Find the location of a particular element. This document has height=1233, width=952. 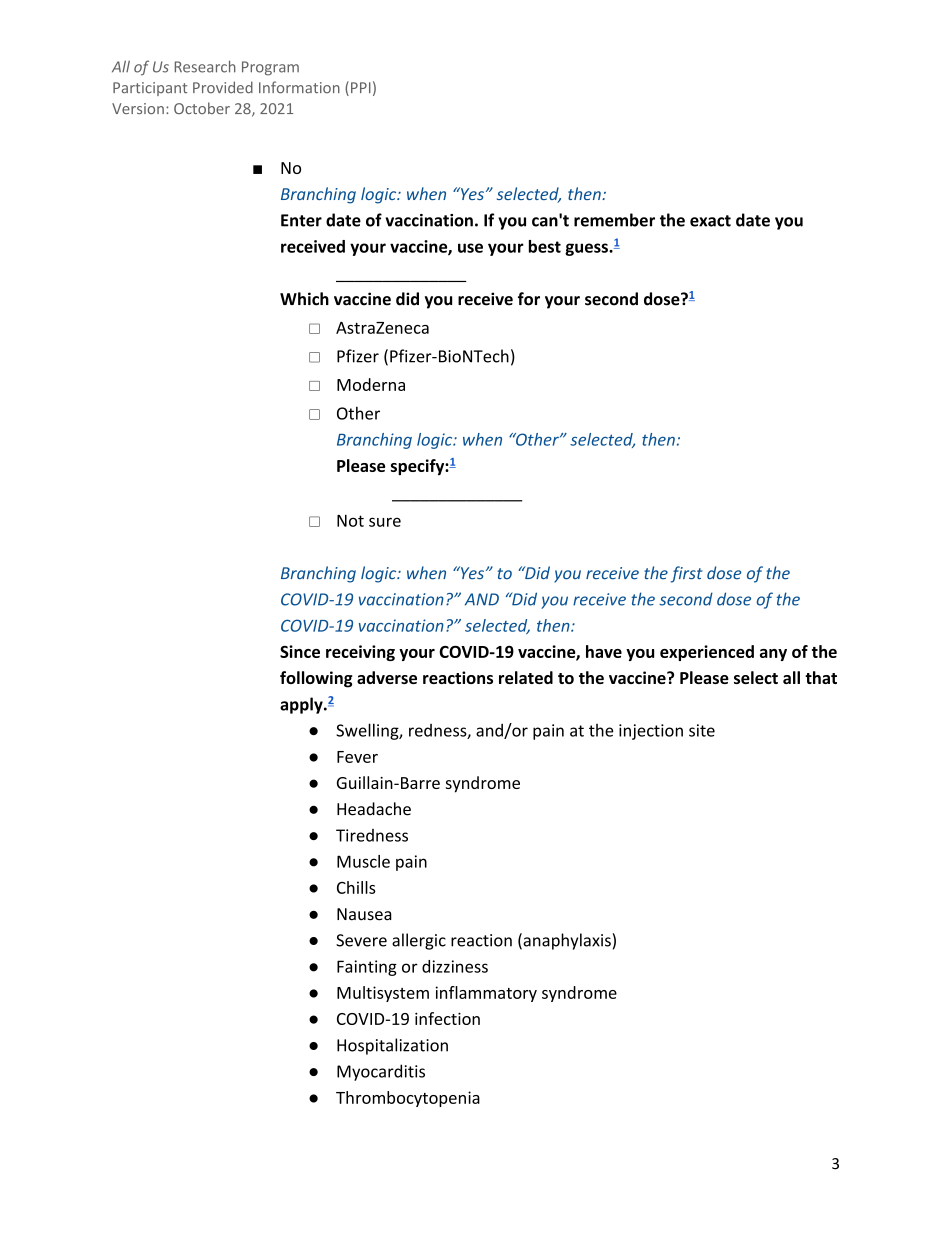

Which is located at coordinates (304, 299).
